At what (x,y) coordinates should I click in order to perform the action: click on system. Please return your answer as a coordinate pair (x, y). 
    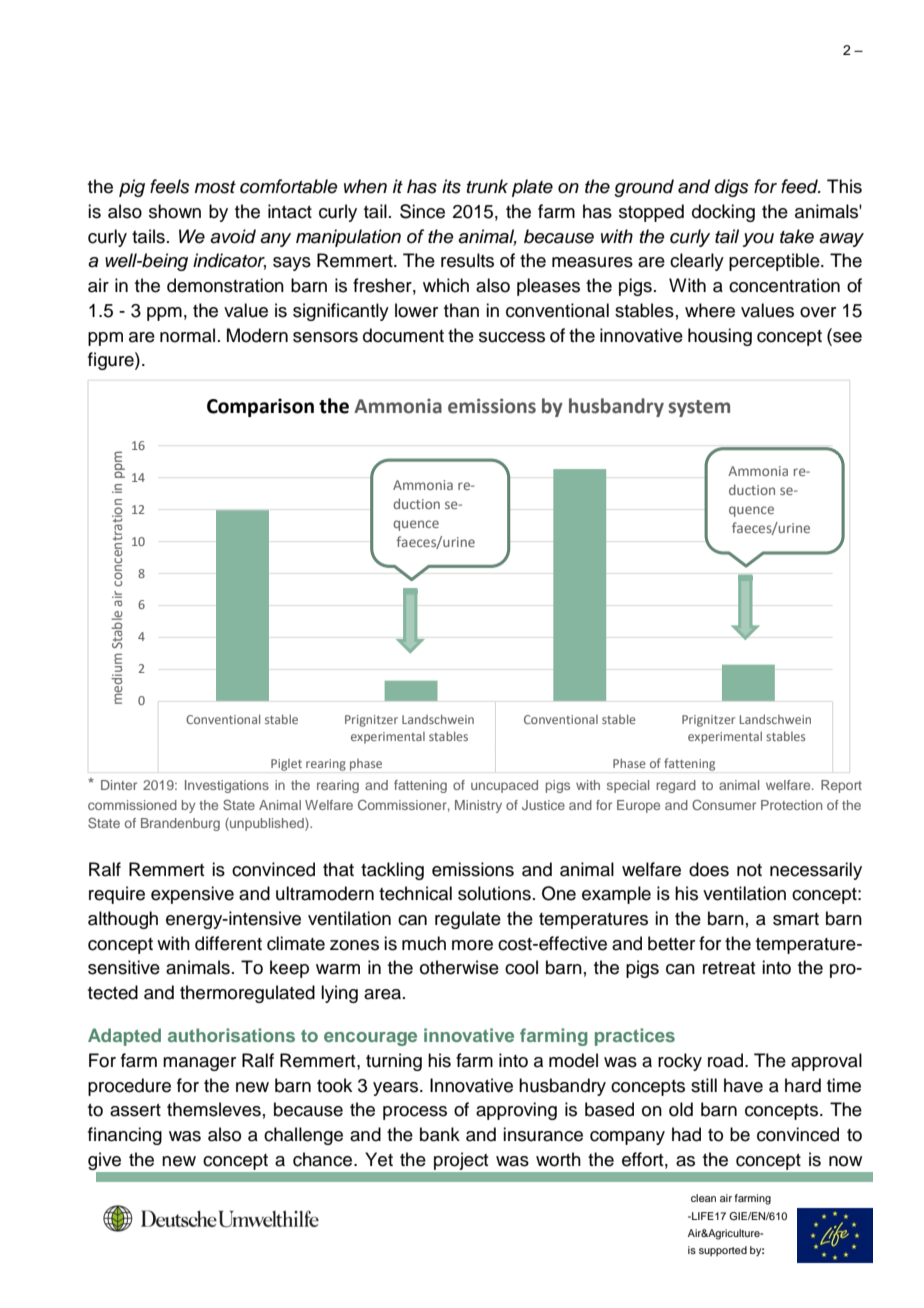
    Looking at the image, I should click on (699, 408).
